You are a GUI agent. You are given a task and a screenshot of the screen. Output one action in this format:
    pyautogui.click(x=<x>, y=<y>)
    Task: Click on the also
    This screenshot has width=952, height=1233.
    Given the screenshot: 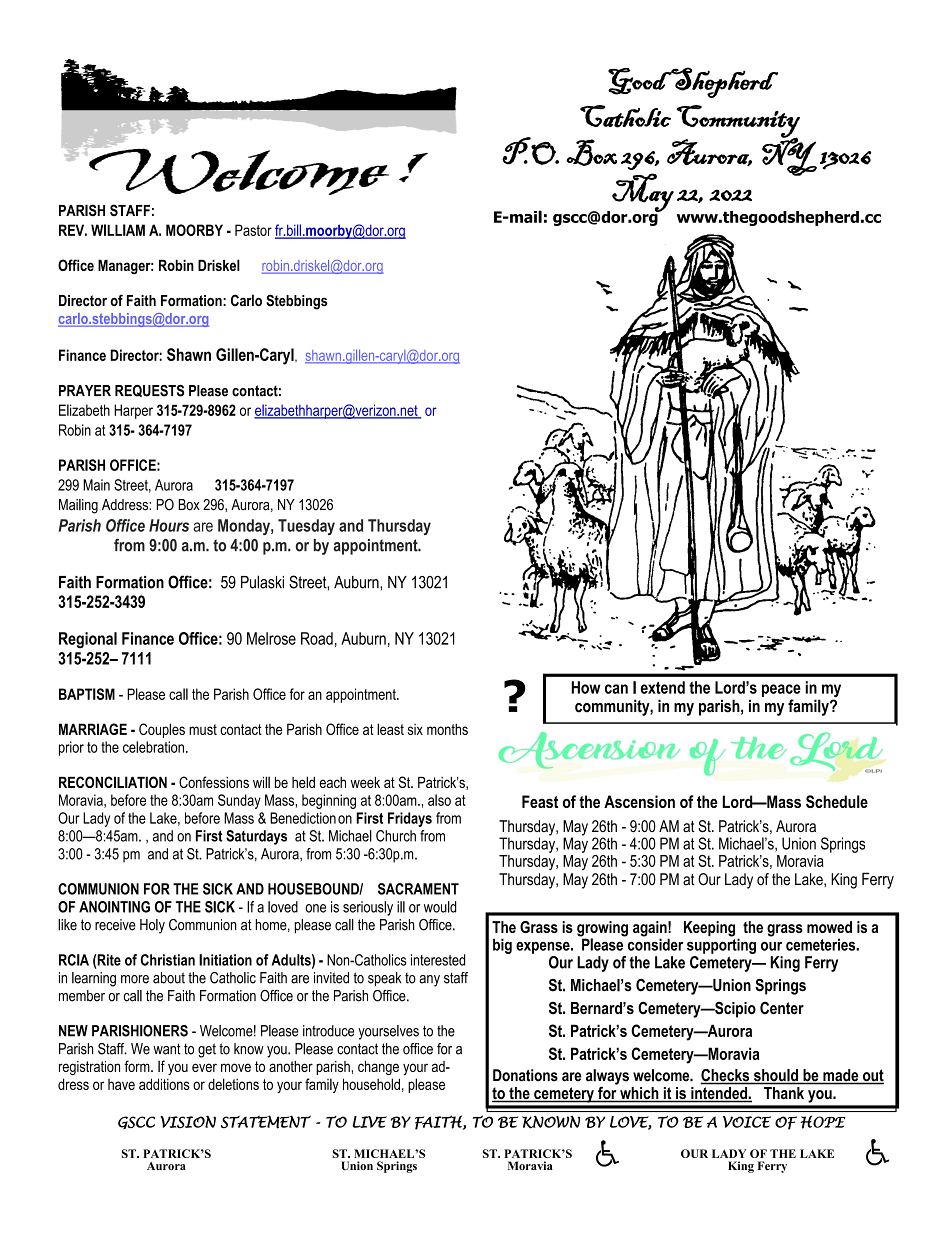 What is the action you would take?
    pyautogui.click(x=439, y=800)
